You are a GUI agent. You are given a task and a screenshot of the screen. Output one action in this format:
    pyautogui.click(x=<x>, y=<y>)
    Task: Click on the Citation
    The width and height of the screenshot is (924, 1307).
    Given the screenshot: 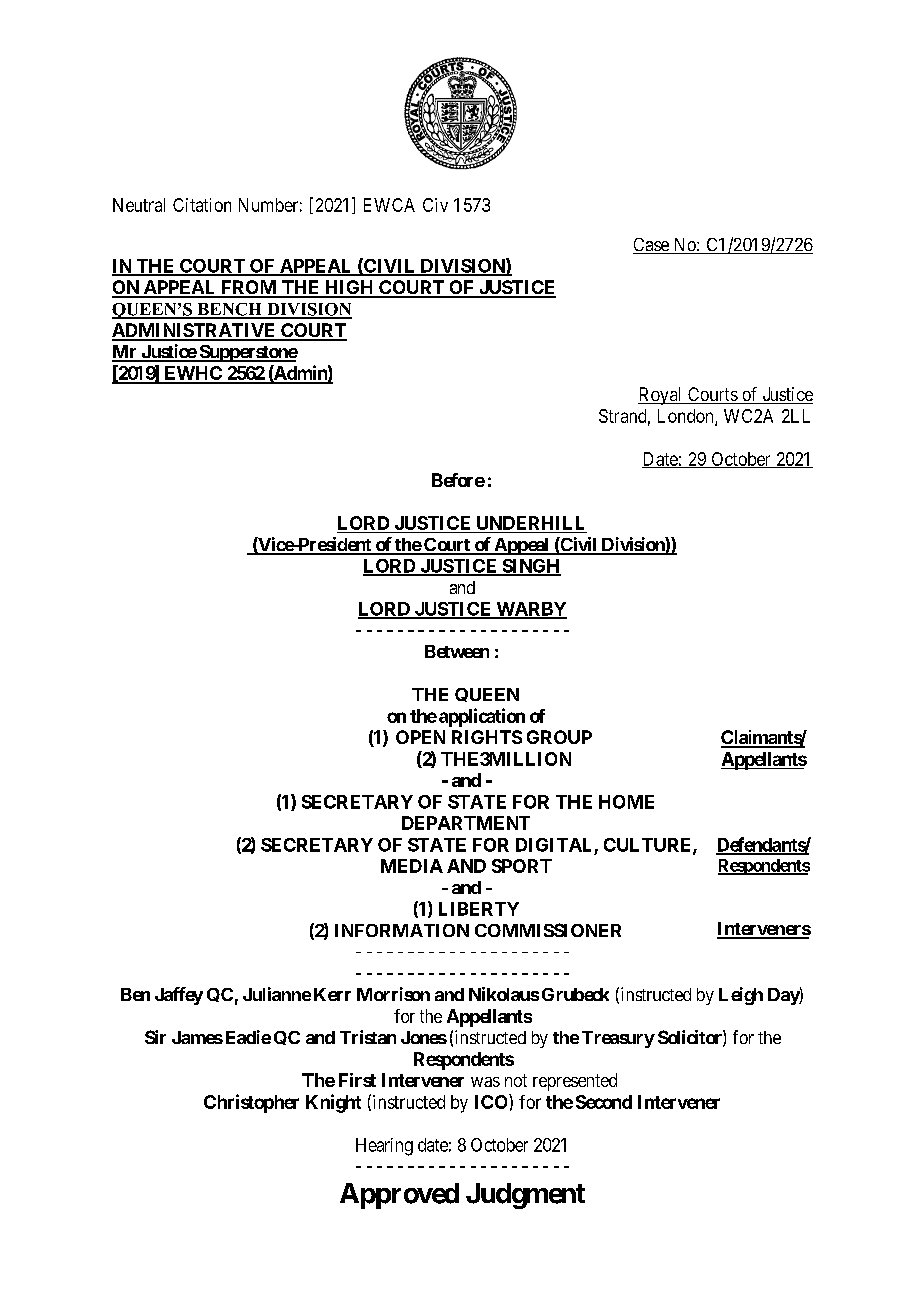 What is the action you would take?
    pyautogui.click(x=202, y=205)
